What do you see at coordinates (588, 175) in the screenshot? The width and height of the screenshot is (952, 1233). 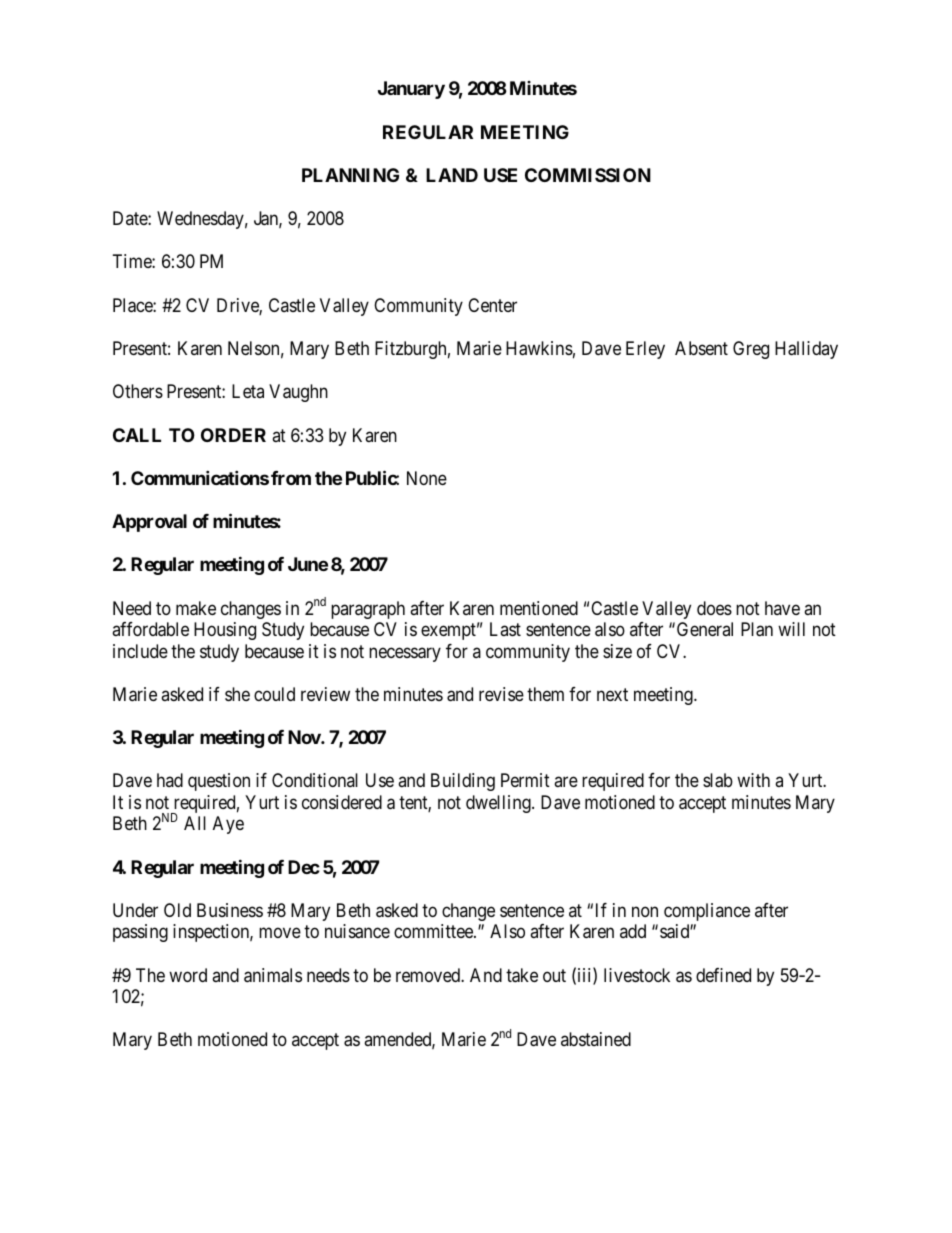 I see `COMMISSION` at bounding box center [588, 175].
